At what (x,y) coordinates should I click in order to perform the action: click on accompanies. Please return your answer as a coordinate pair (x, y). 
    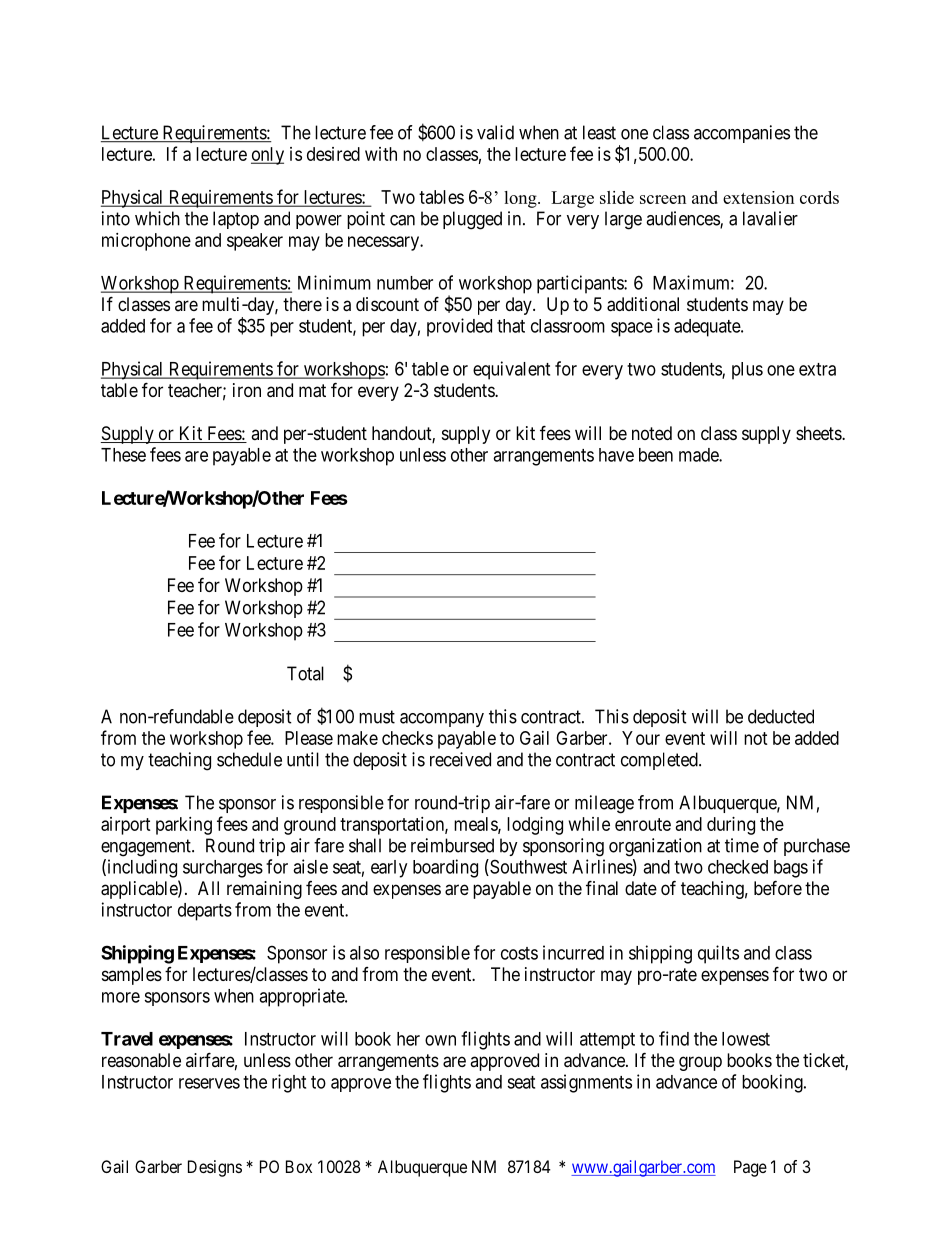
    Looking at the image, I should click on (742, 134).
